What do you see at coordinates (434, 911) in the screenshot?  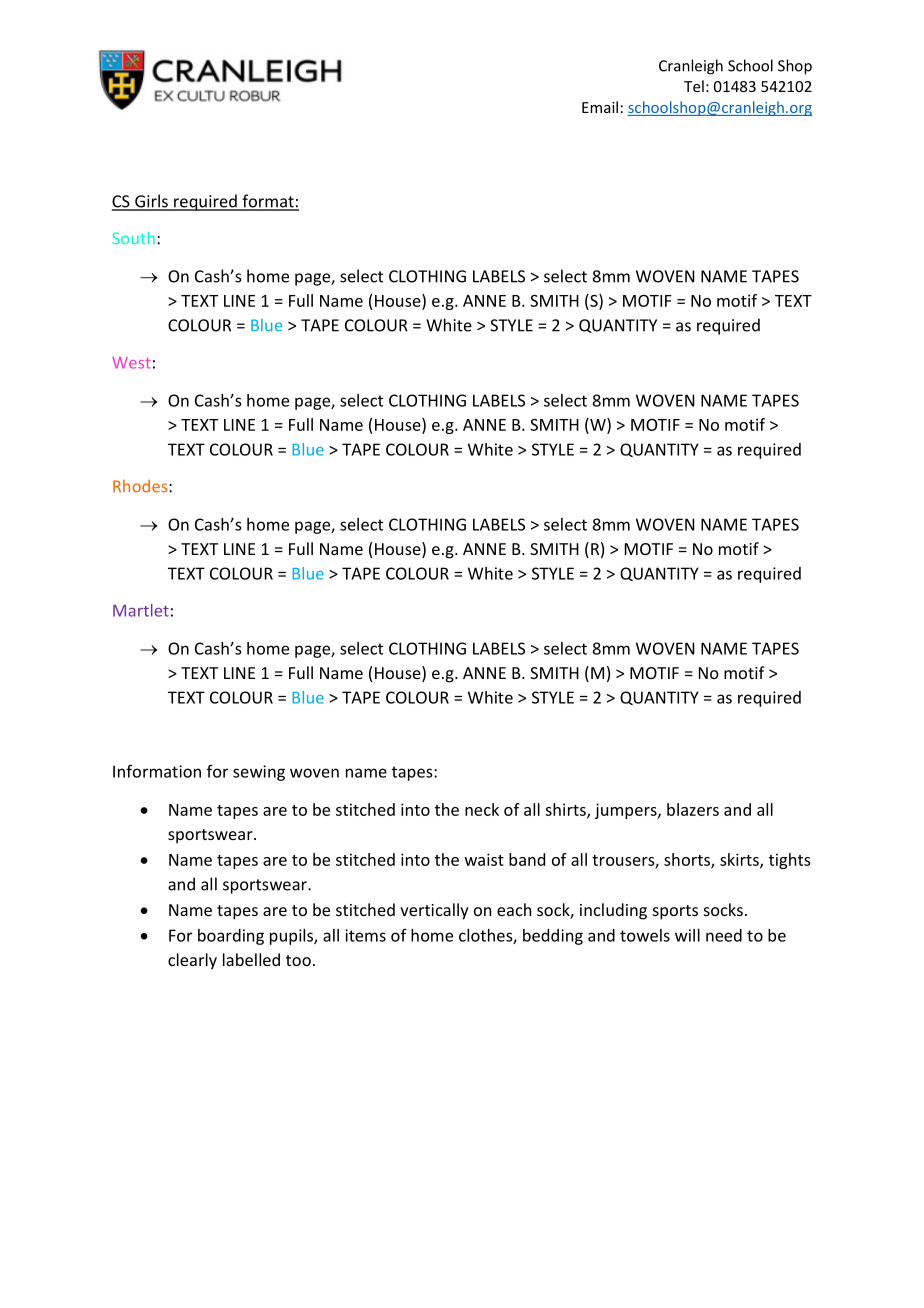 I see `vertically` at bounding box center [434, 911].
